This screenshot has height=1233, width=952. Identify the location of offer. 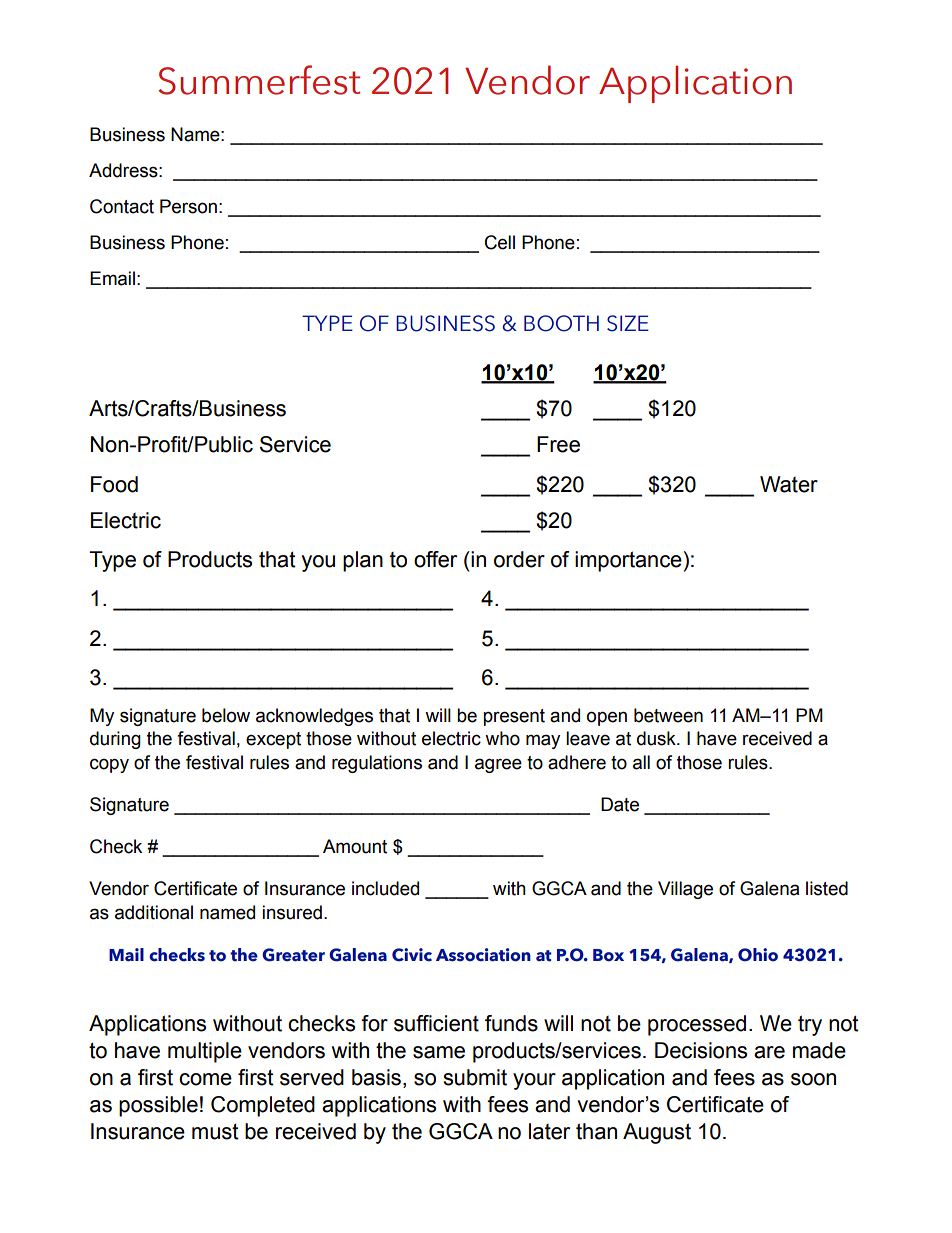
(435, 559).
